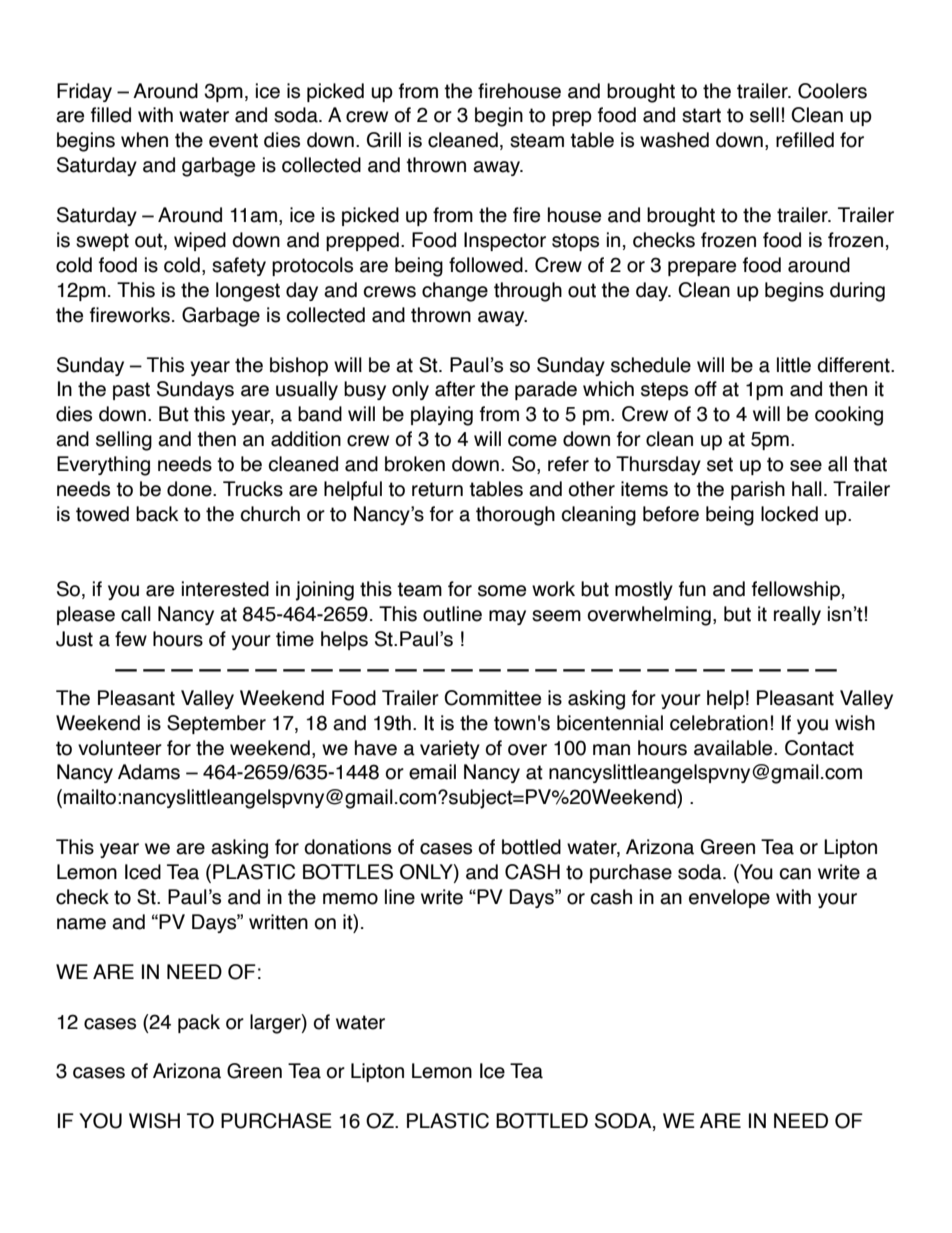 The width and height of the page is (952, 1233). I want to click on some, so click(502, 591).
